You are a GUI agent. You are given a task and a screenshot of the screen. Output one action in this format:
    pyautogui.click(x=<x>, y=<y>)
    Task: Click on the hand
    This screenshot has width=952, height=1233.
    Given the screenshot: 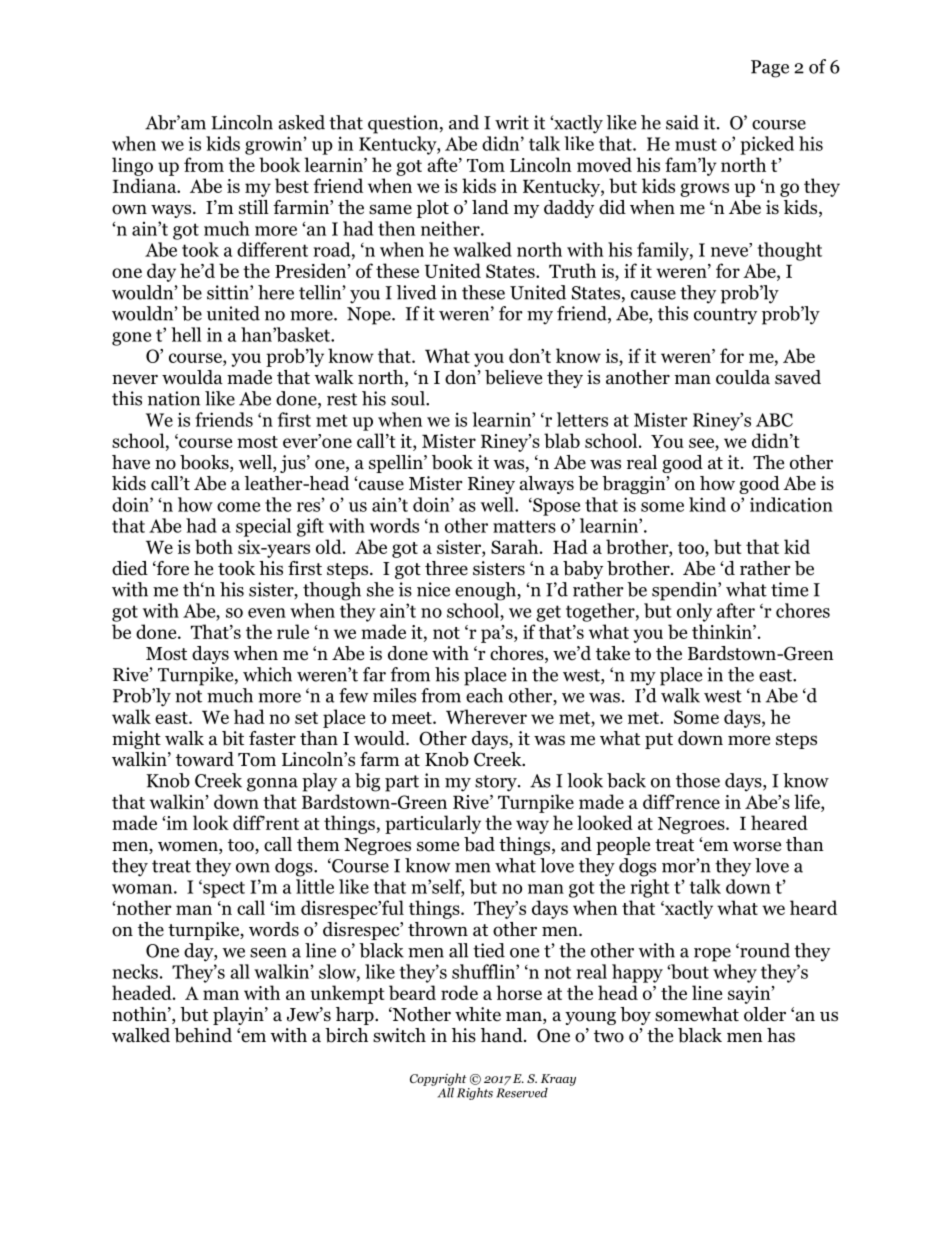 What is the action you would take?
    pyautogui.click(x=503, y=1035)
